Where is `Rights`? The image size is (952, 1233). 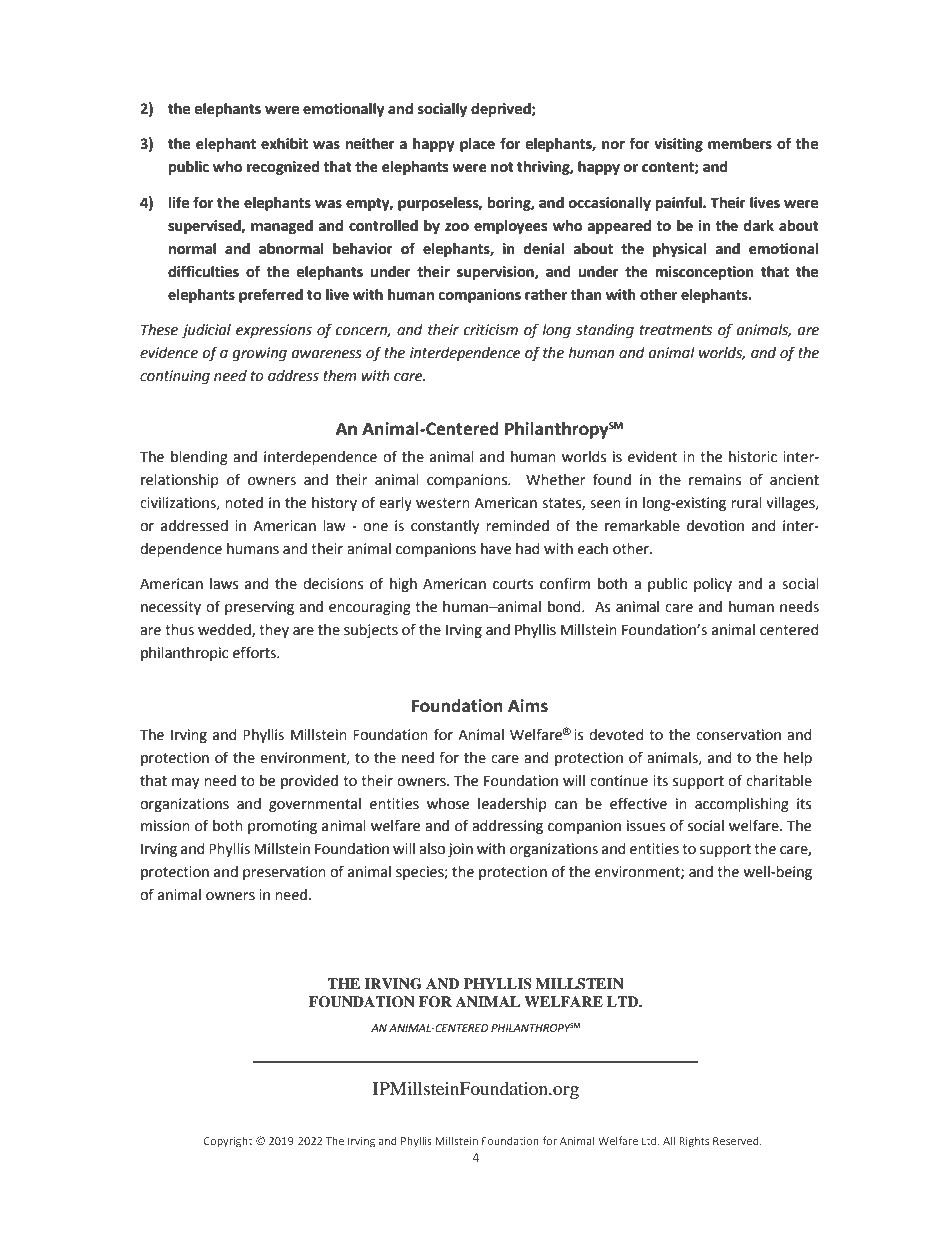
Rights is located at coordinates (694, 1142).
